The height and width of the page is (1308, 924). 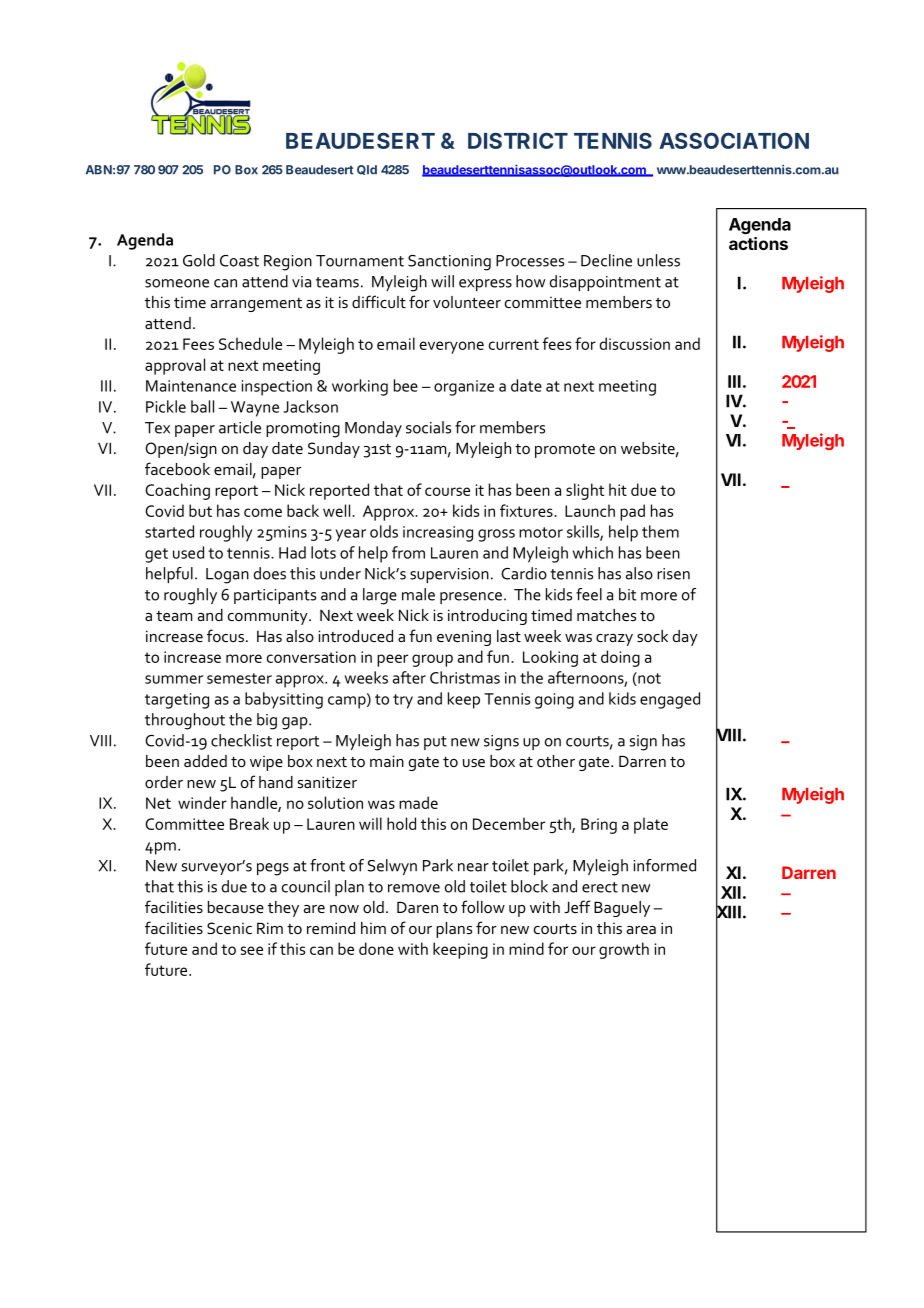 What do you see at coordinates (229, 928) in the page?
I see `Scenic` at bounding box center [229, 928].
